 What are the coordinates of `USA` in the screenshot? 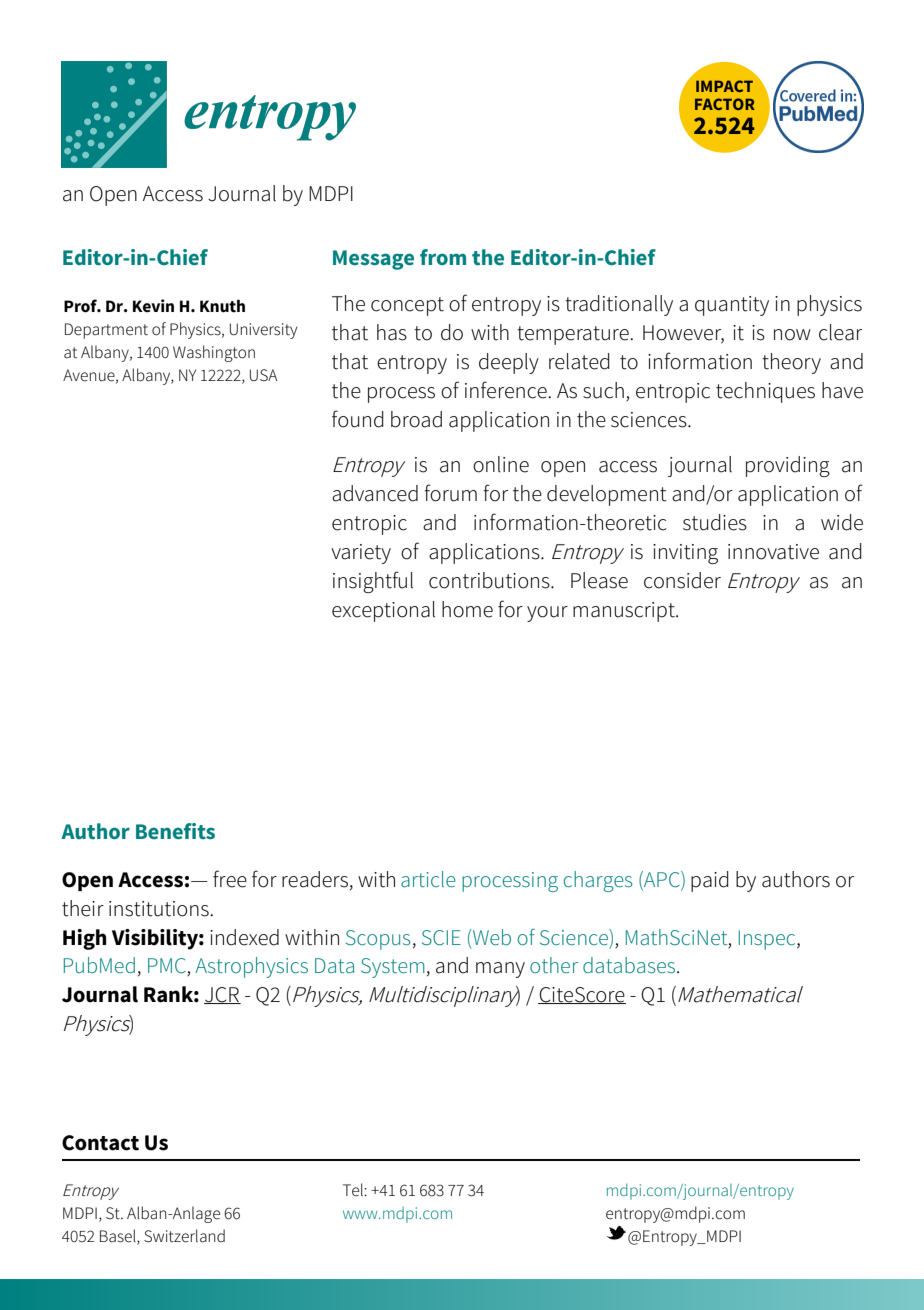 It's located at (264, 375).
